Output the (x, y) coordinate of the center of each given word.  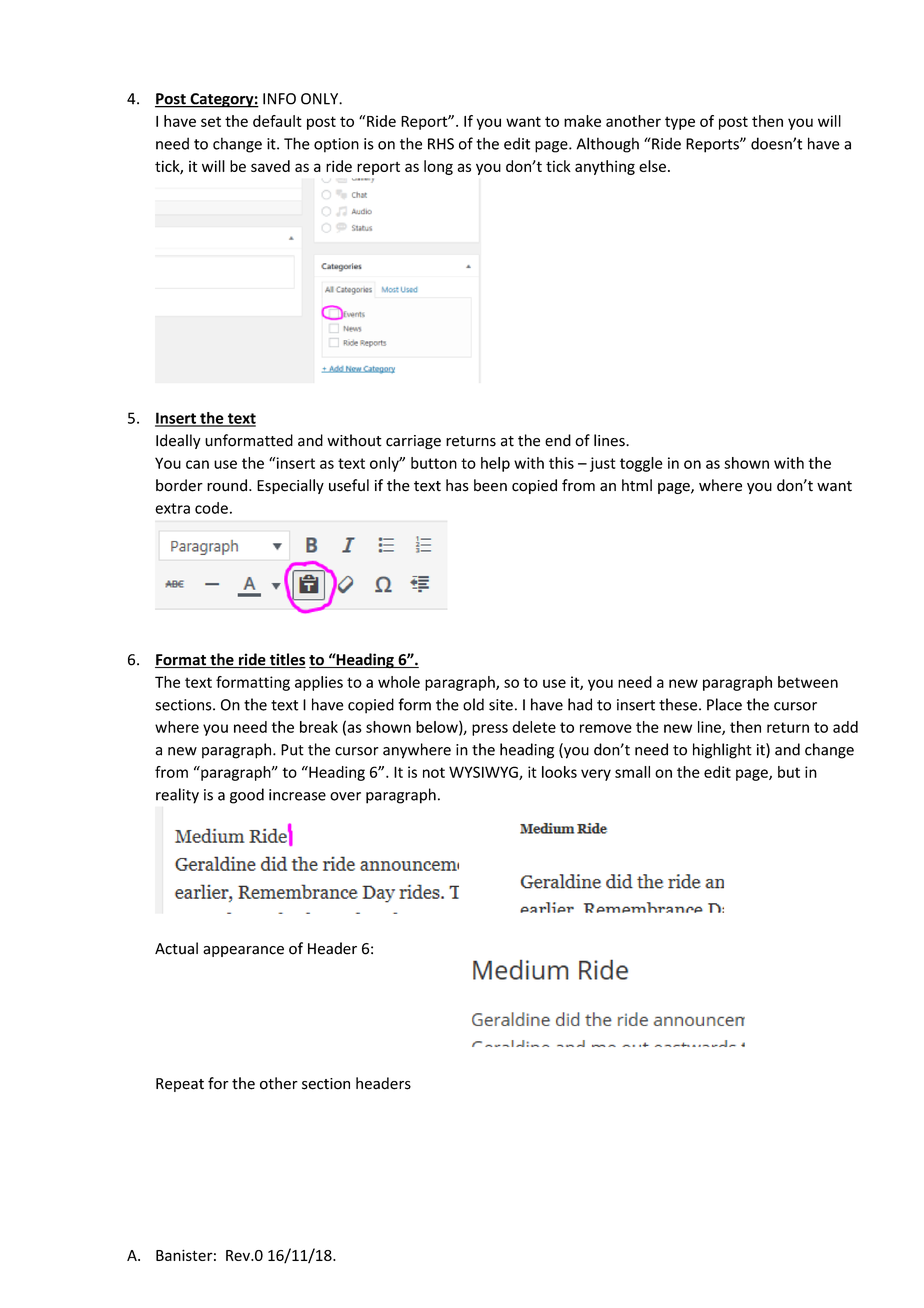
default (277, 121)
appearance (243, 951)
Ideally (178, 441)
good (247, 796)
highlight (722, 751)
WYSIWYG (484, 773)
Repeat (180, 1085)
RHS (441, 144)
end (558, 440)
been (490, 485)
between (808, 682)
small (632, 772)
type (680, 123)
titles (287, 660)
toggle (641, 464)
